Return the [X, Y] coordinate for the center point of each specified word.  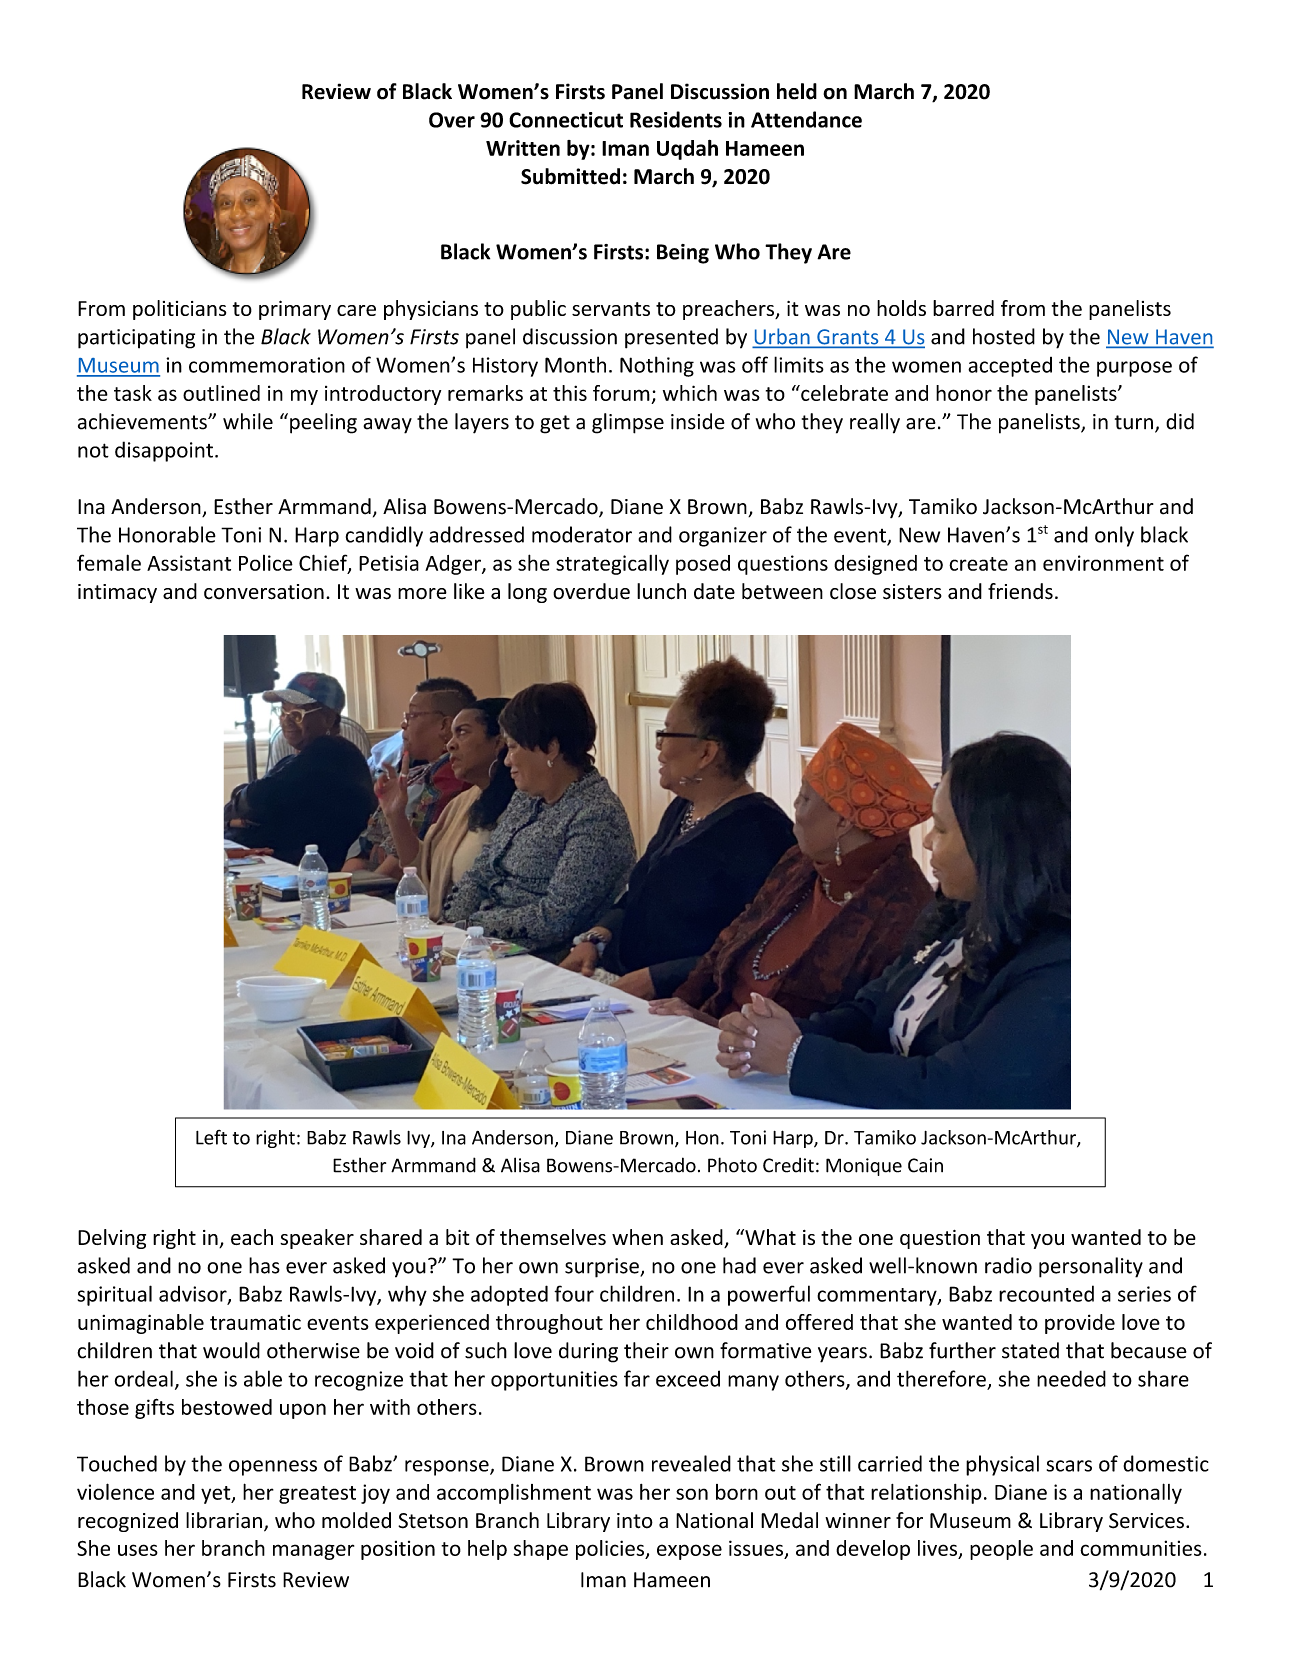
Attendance [806, 119]
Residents [676, 119]
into [635, 1521]
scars [1069, 1466]
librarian [224, 1520]
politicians [179, 310]
